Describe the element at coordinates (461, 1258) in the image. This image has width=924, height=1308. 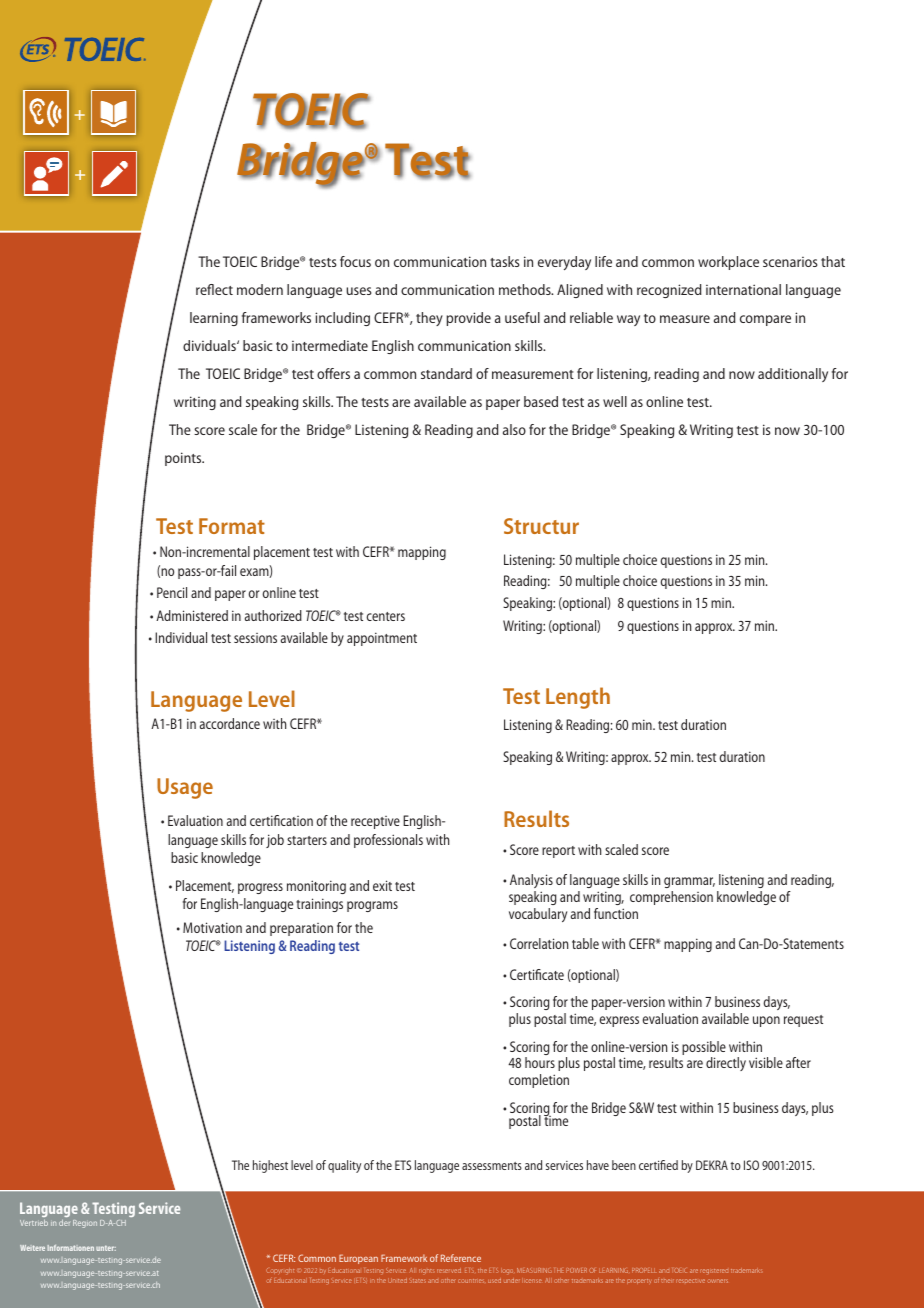
I see `Reference` at that location.
